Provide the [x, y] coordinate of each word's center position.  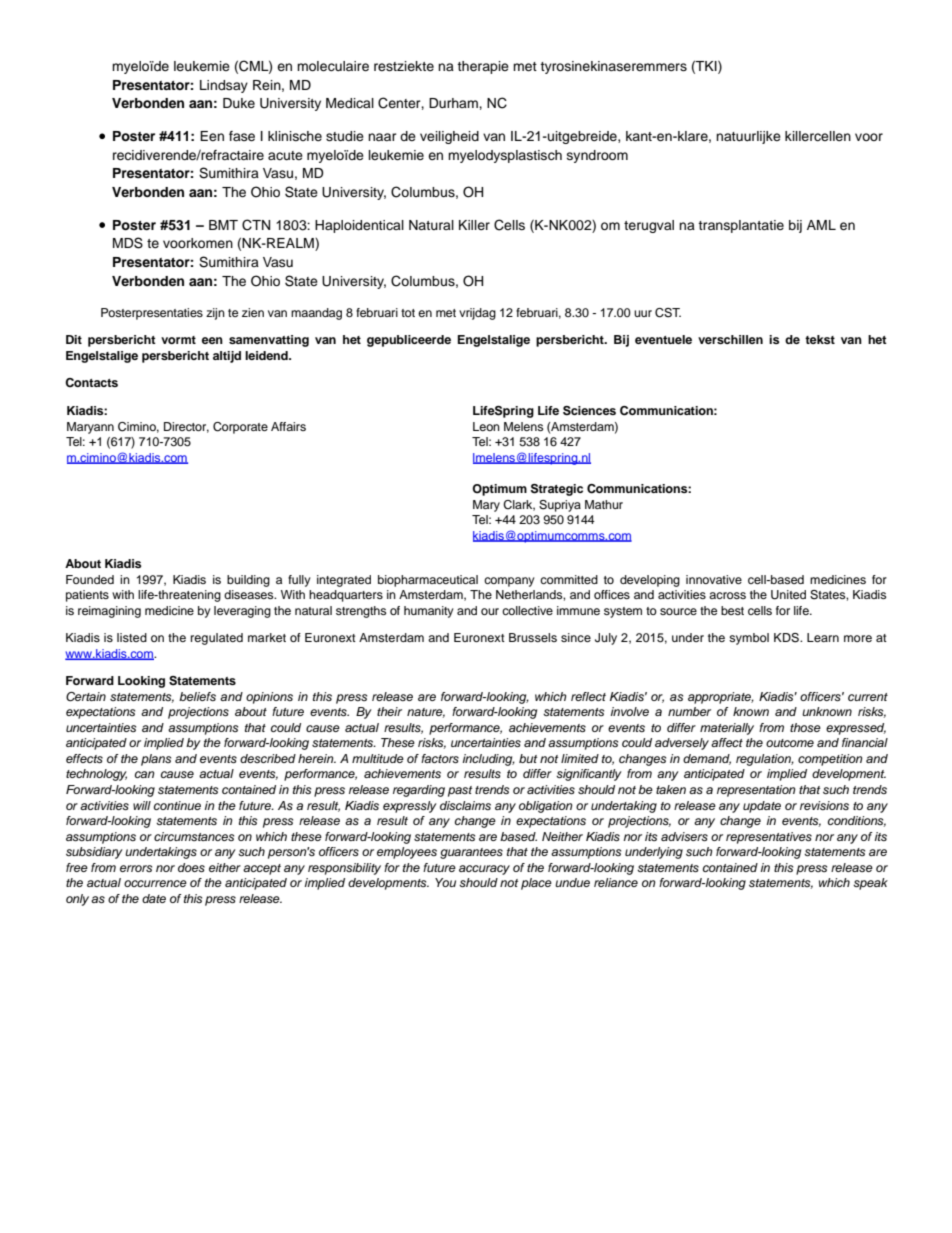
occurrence [155, 883]
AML [821, 225]
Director [186, 427]
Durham [454, 103]
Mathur [604, 504]
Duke [239, 103]
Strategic [557, 490]
